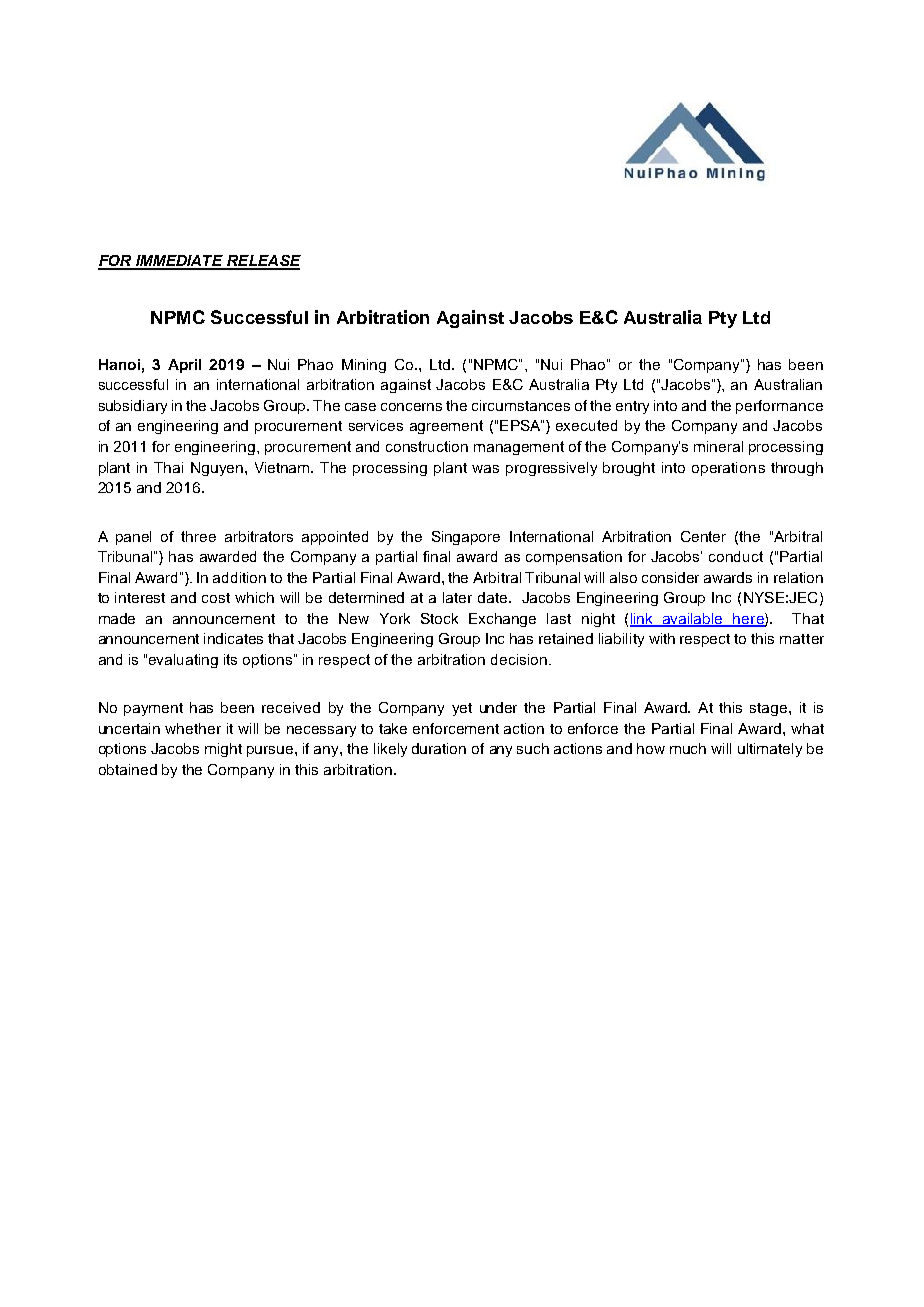 The image size is (924, 1307). I want to click on duration, so click(439, 748).
